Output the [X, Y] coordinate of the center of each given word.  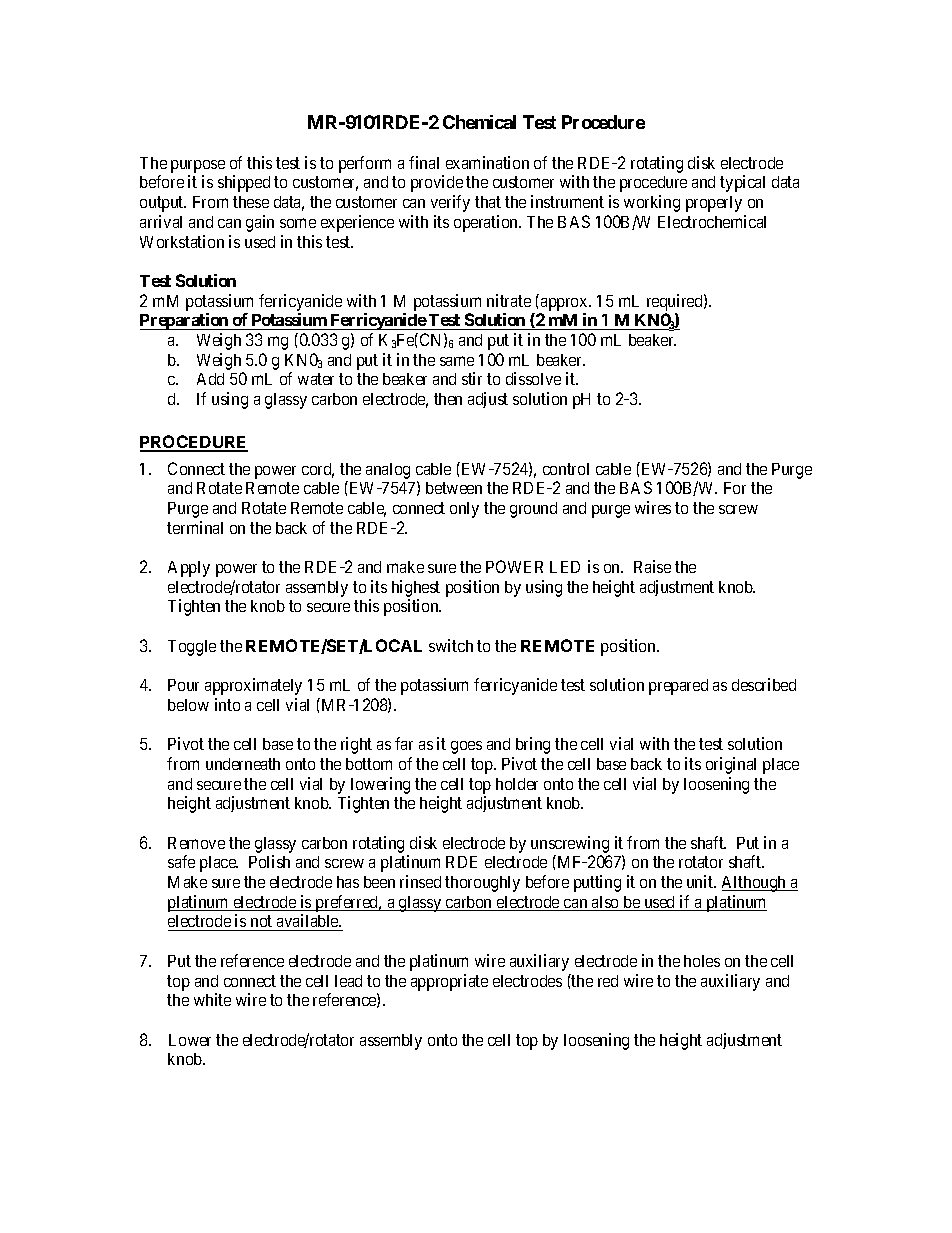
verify [450, 203]
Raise [652, 566]
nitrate [509, 300]
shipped [244, 183]
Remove [196, 843]
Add [210, 379]
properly [714, 204]
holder [517, 784]
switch [451, 645]
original [731, 765]
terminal [195, 527]
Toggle [192, 648]
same [457, 361]
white [212, 999]
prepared [678, 687]
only [464, 510]
